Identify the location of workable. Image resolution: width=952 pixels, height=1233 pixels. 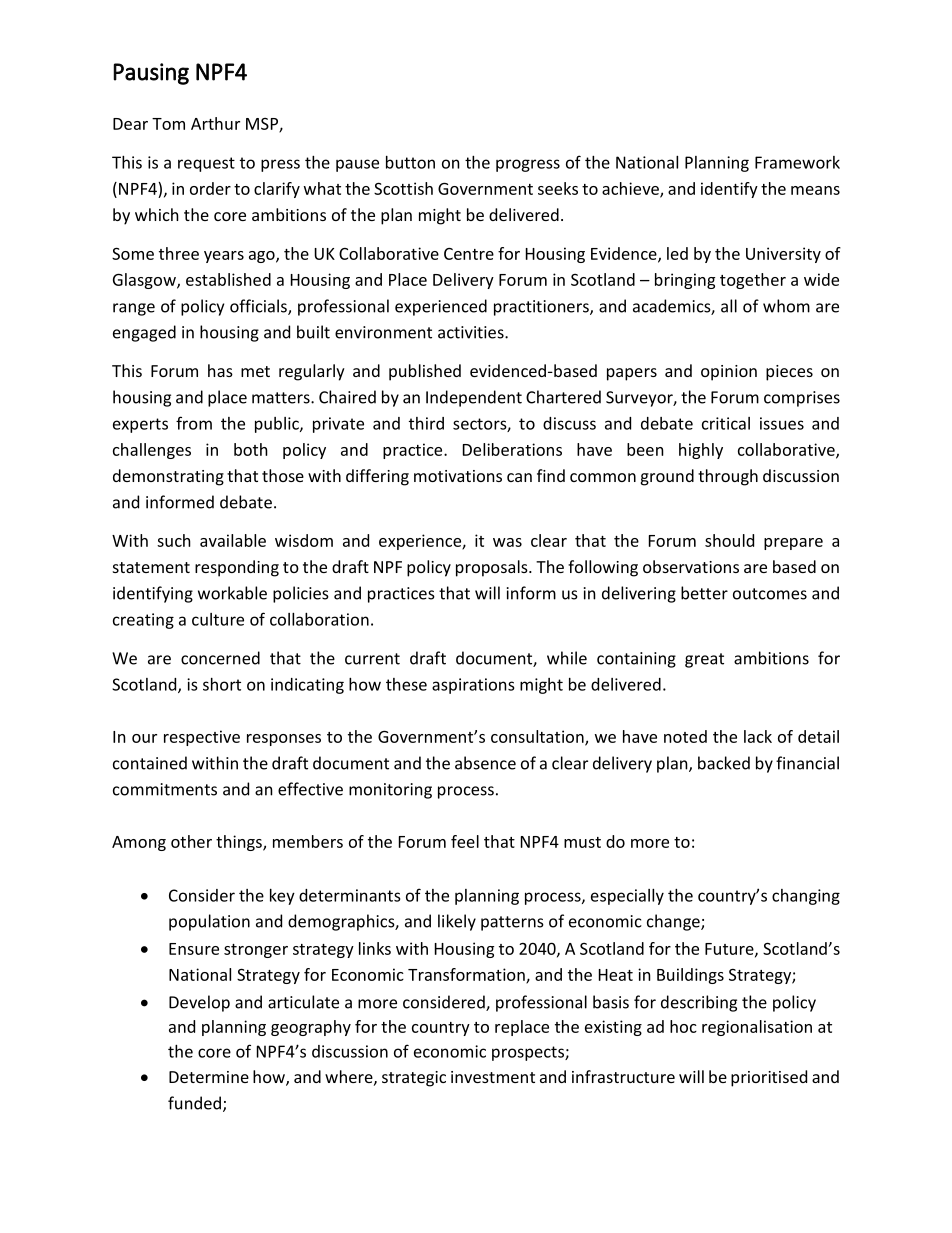
(232, 593).
